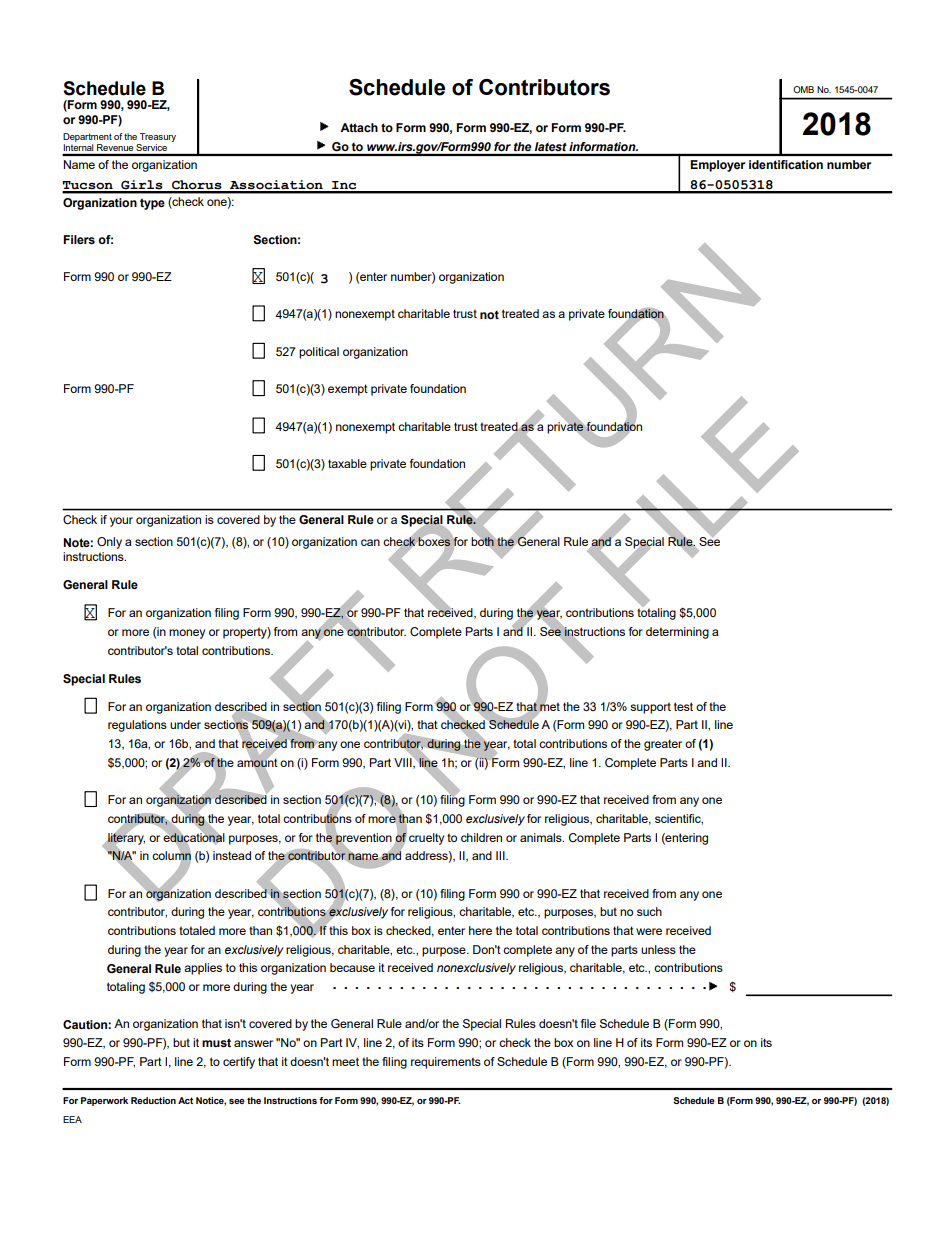  Describe the element at coordinates (359, 127) in the image. I see `Attach` at that location.
